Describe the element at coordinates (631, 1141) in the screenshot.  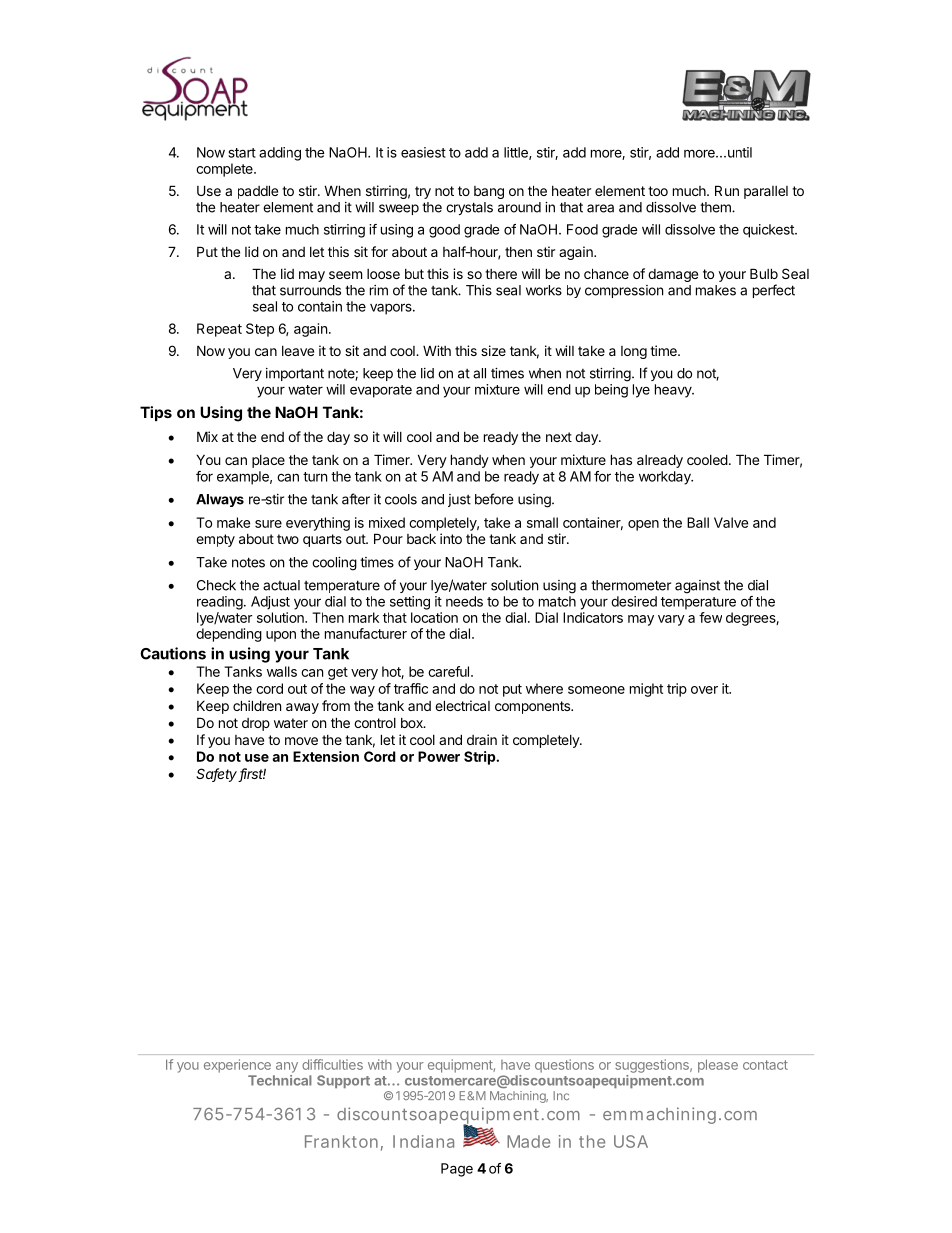
I see `USA` at that location.
